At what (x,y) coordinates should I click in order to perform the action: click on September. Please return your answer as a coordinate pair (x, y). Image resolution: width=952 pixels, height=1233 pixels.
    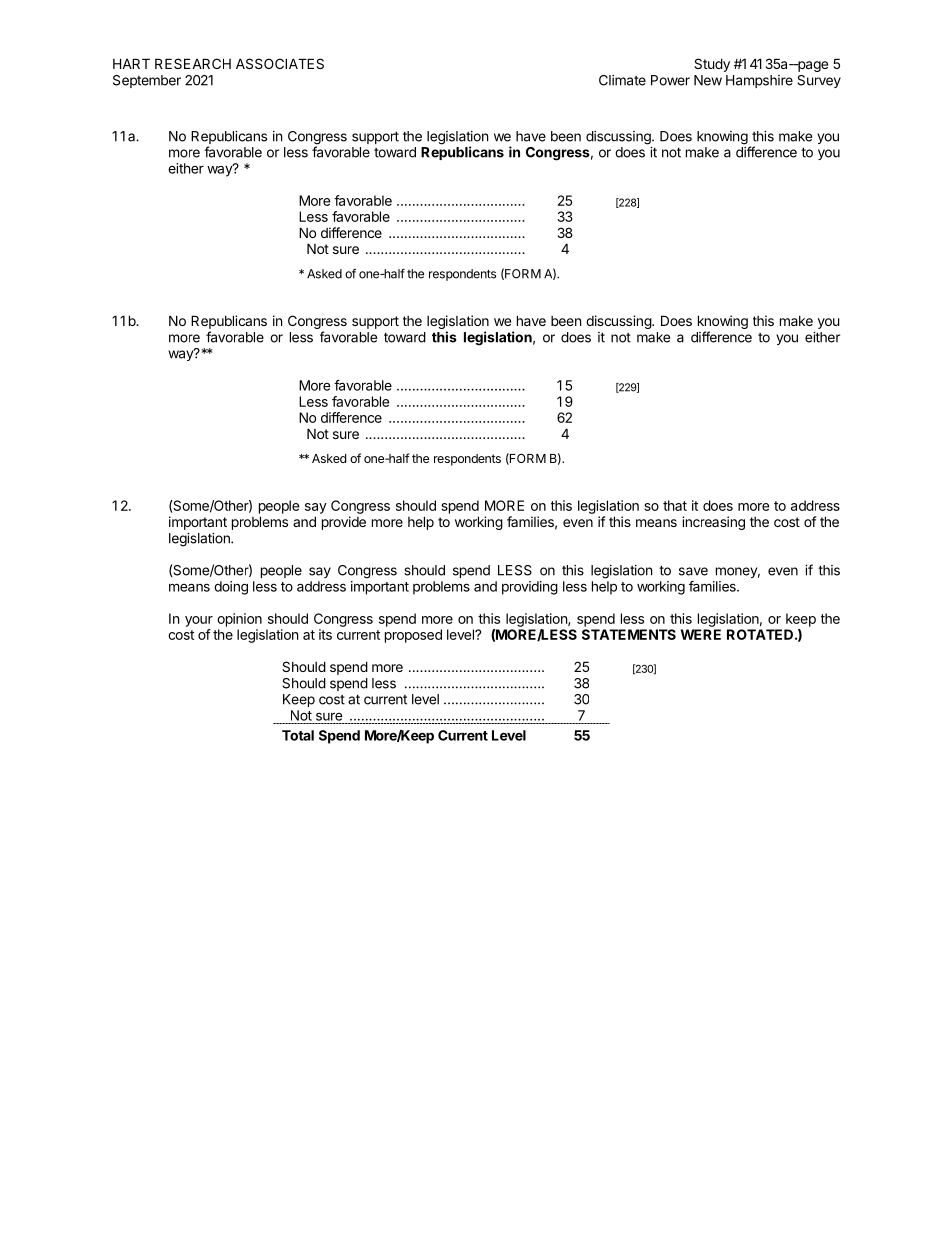
    Looking at the image, I should click on (147, 81).
